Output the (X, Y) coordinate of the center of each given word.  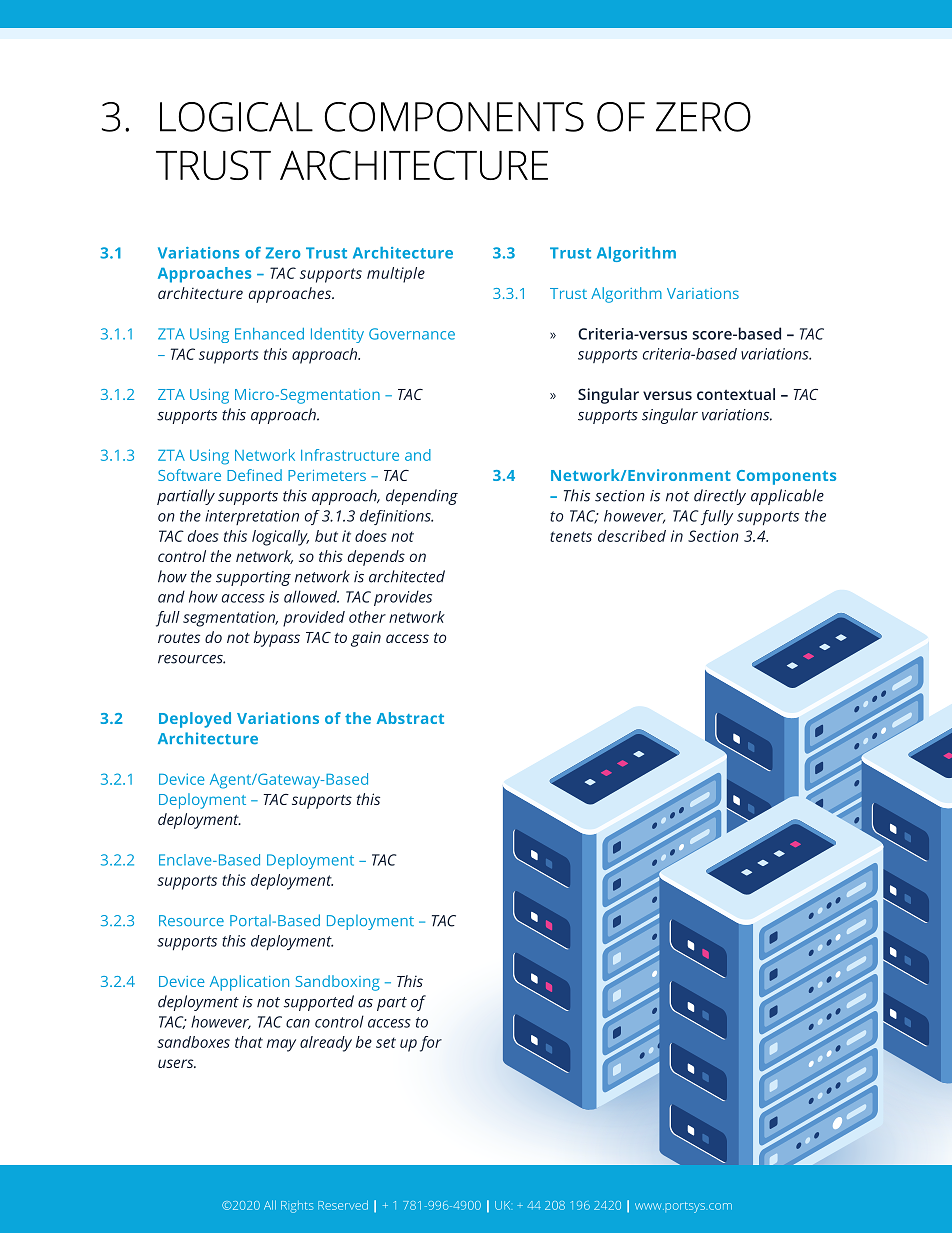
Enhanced (269, 334)
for (431, 1044)
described (632, 536)
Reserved (343, 1205)
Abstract (410, 718)
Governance (412, 334)
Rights (297, 1207)
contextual (736, 394)
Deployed (195, 720)
